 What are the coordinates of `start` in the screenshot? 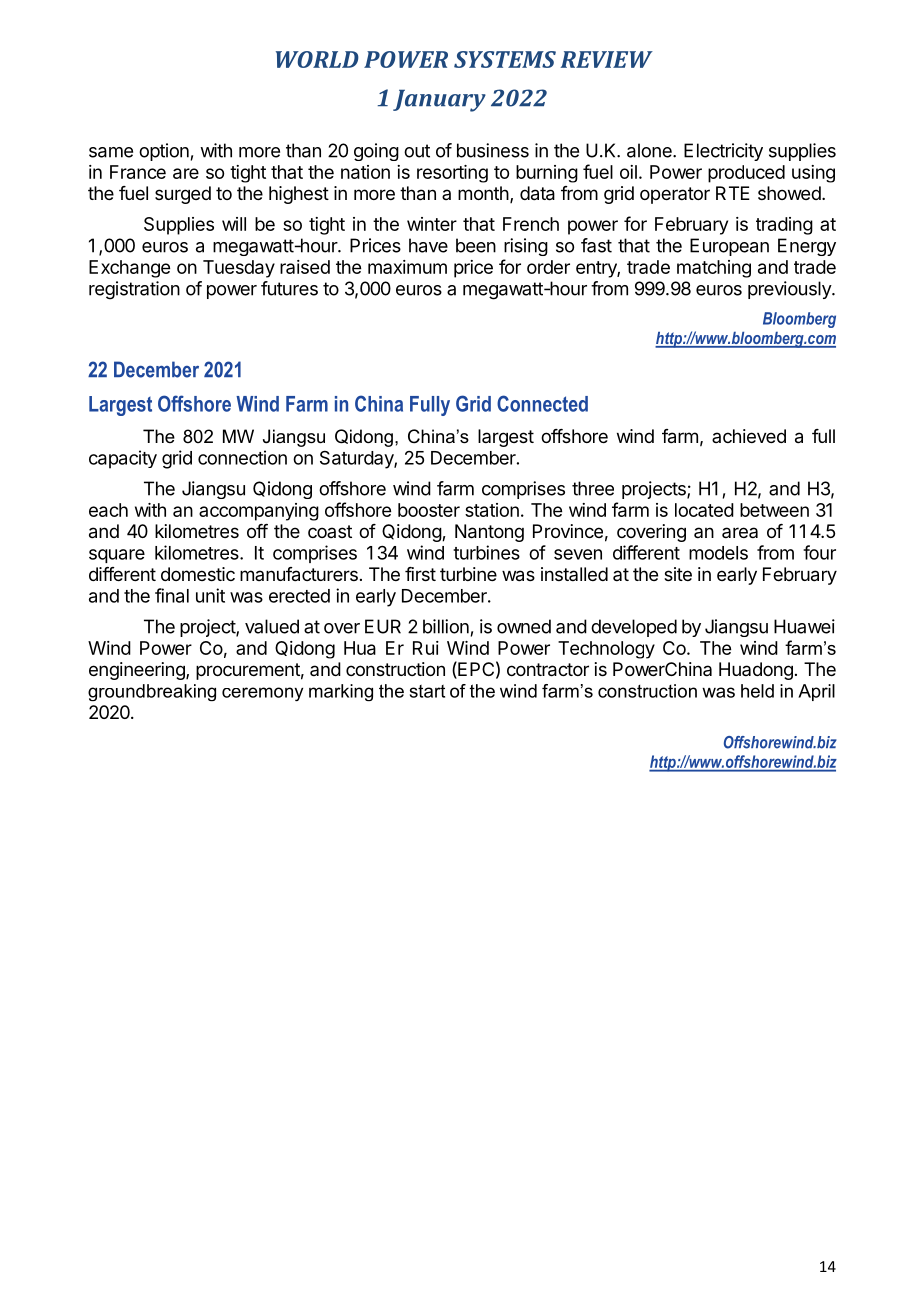 It's located at (427, 691).
